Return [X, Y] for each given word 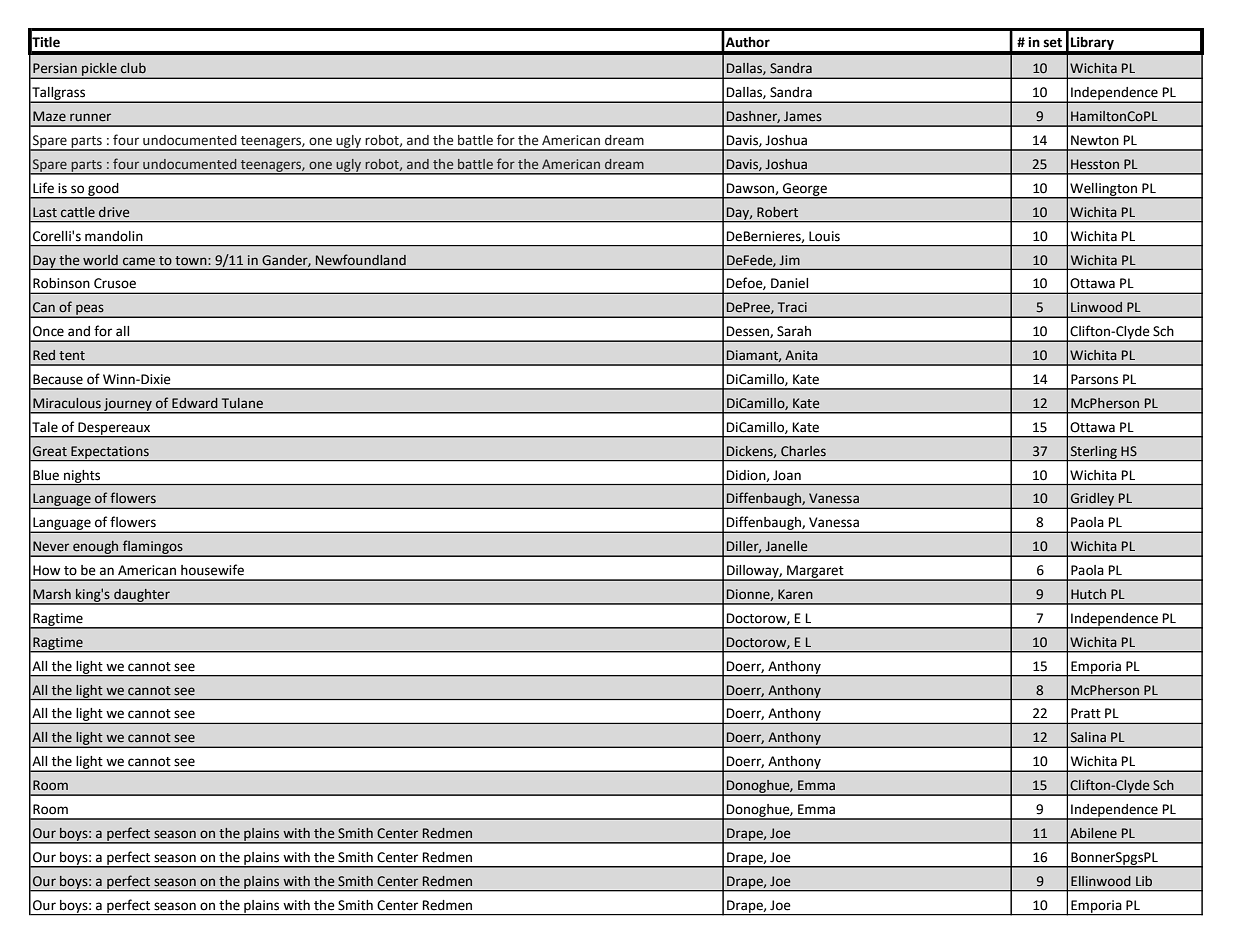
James [803, 116]
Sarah [794, 331]
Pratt [1086, 713]
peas [90, 310]
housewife [212, 570]
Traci [792, 307]
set [1053, 43]
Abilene [1093, 833]
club [133, 68]
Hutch [1088, 594]
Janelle [786, 546]
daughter [142, 596]
